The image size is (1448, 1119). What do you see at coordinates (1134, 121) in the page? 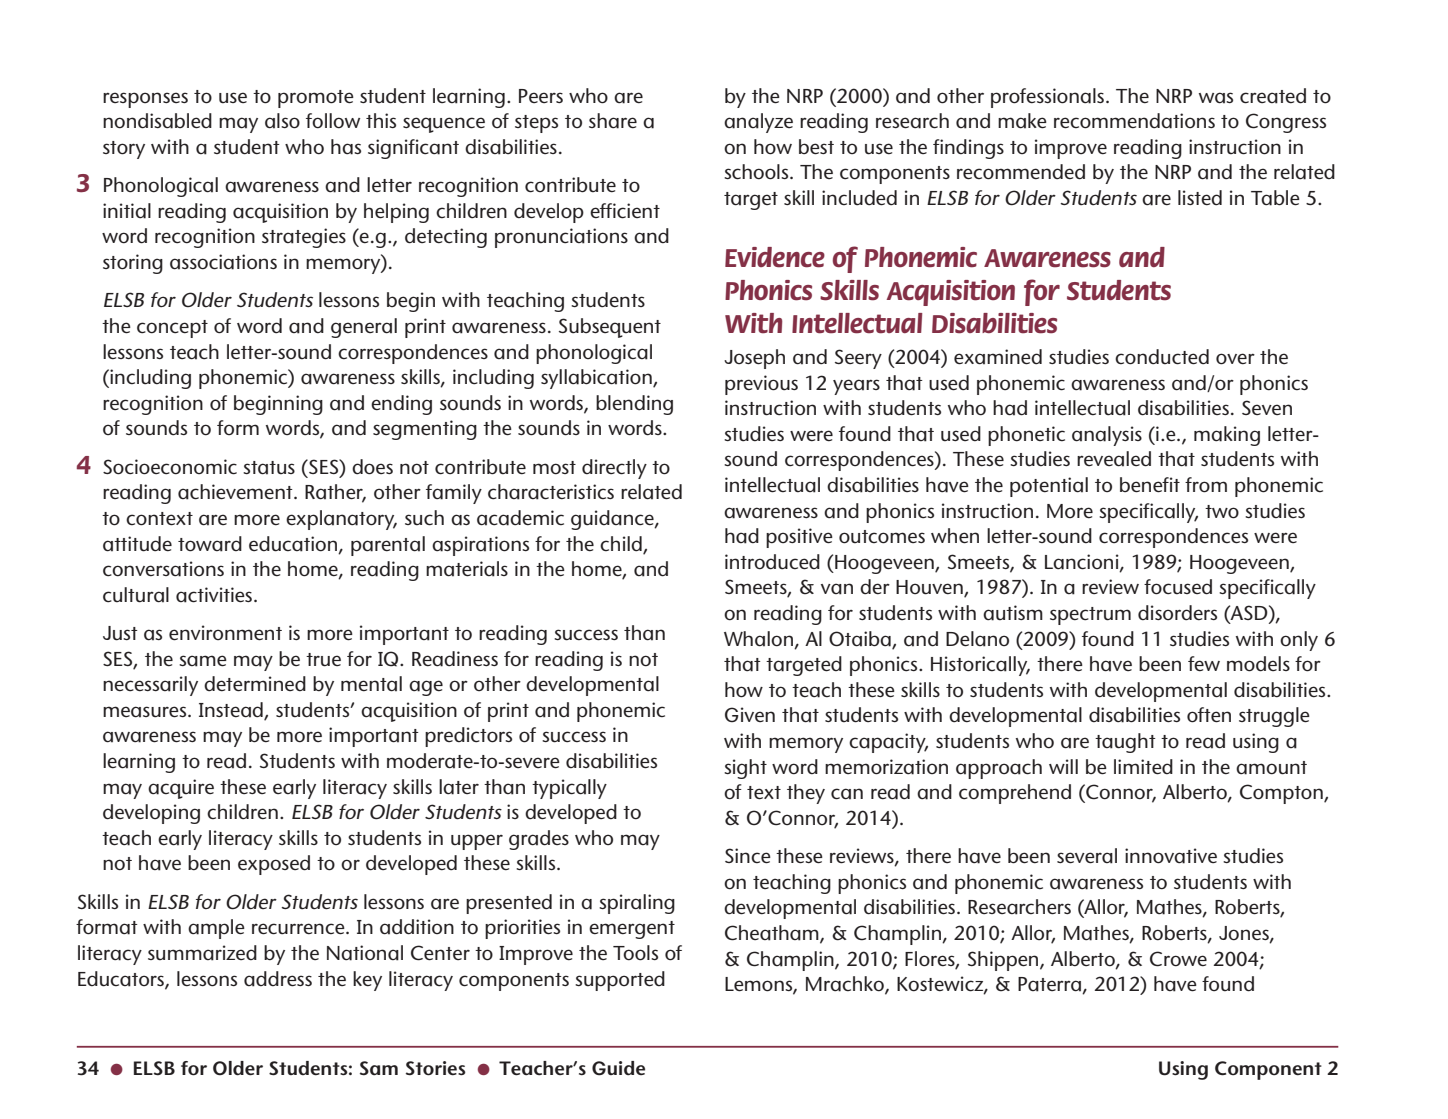
I see `recommendations` at bounding box center [1134, 121].
